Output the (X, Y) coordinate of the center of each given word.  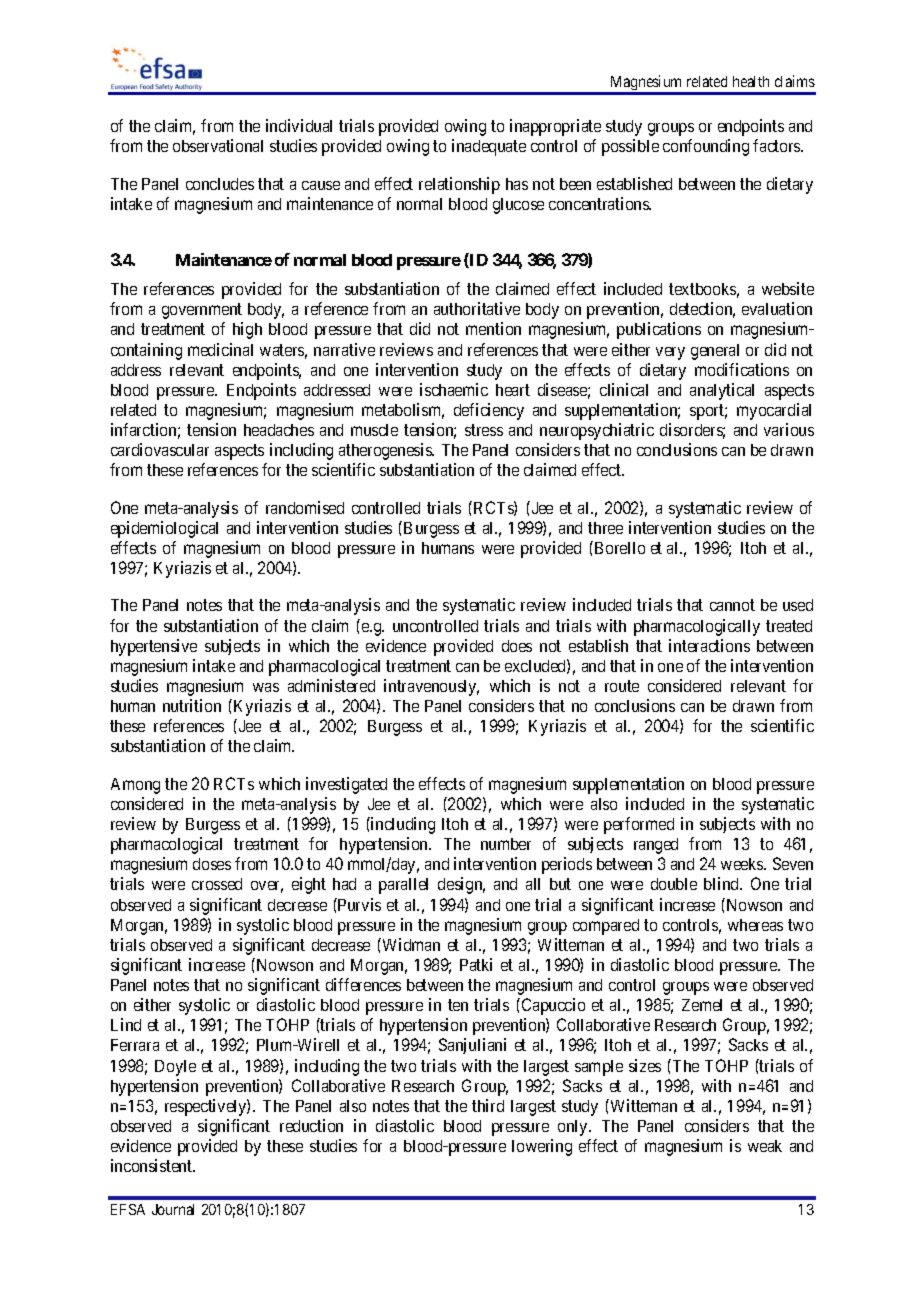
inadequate (489, 147)
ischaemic (454, 389)
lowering (542, 1147)
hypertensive (154, 647)
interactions (709, 645)
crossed (217, 884)
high (247, 330)
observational (218, 145)
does (517, 646)
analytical (722, 391)
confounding (706, 147)
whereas (755, 925)
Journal (173, 1209)
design (461, 885)
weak (765, 1146)
